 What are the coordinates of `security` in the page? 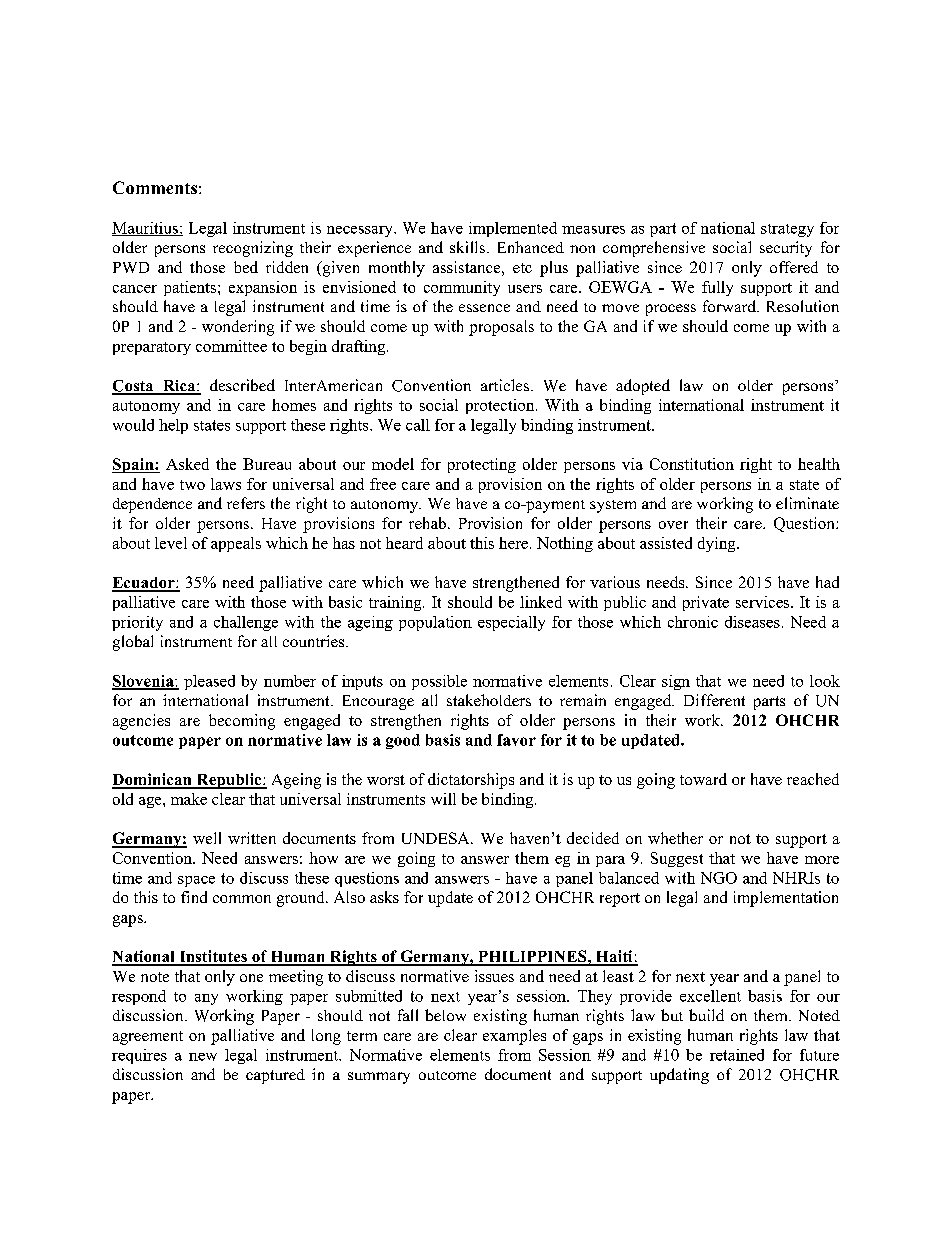 It's located at (786, 249).
